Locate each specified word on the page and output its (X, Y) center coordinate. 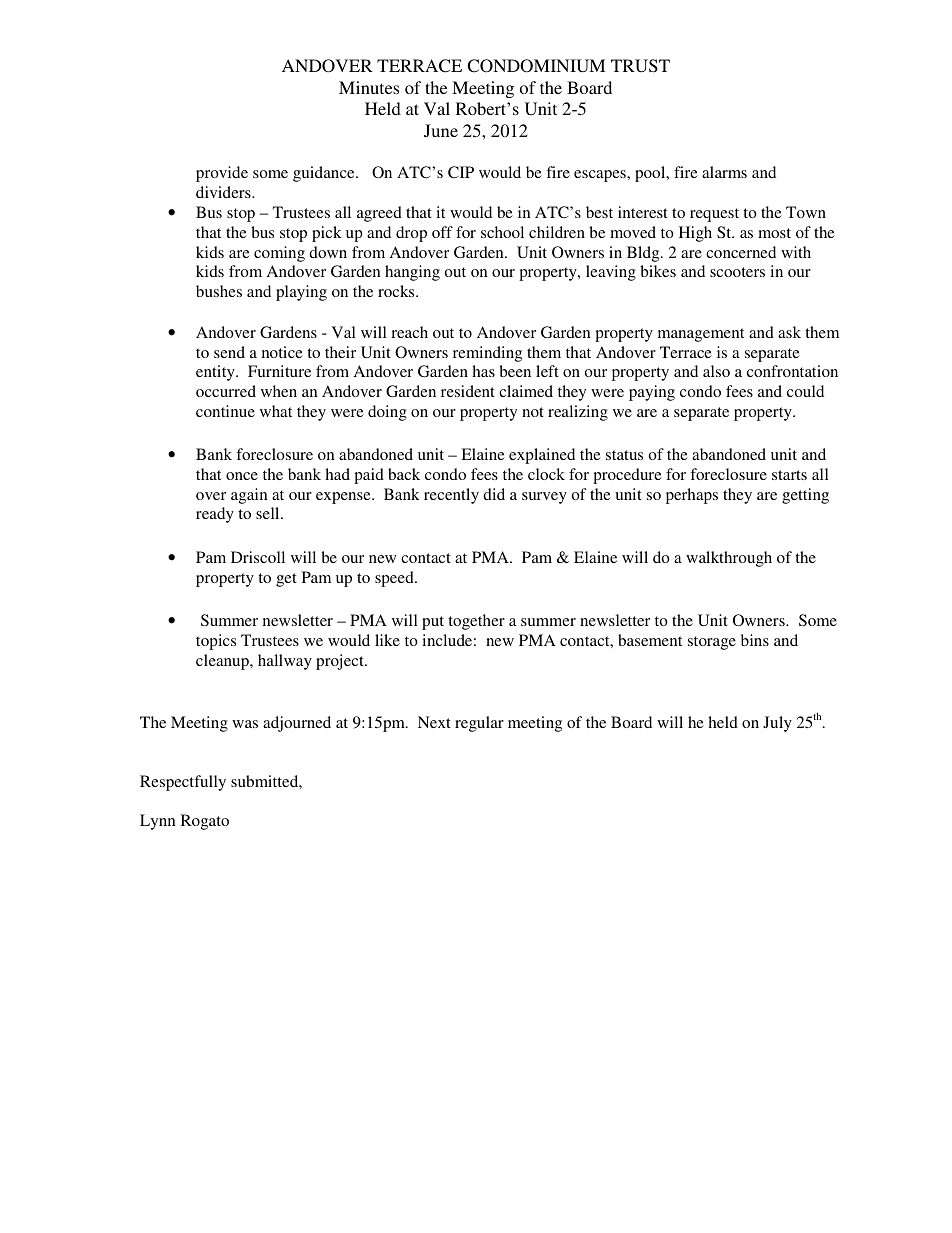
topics (216, 642)
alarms (724, 172)
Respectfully (183, 783)
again (249, 496)
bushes (219, 291)
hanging (412, 273)
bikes (658, 271)
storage (712, 643)
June (441, 130)
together (476, 622)
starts (789, 475)
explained (542, 456)
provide (222, 174)
